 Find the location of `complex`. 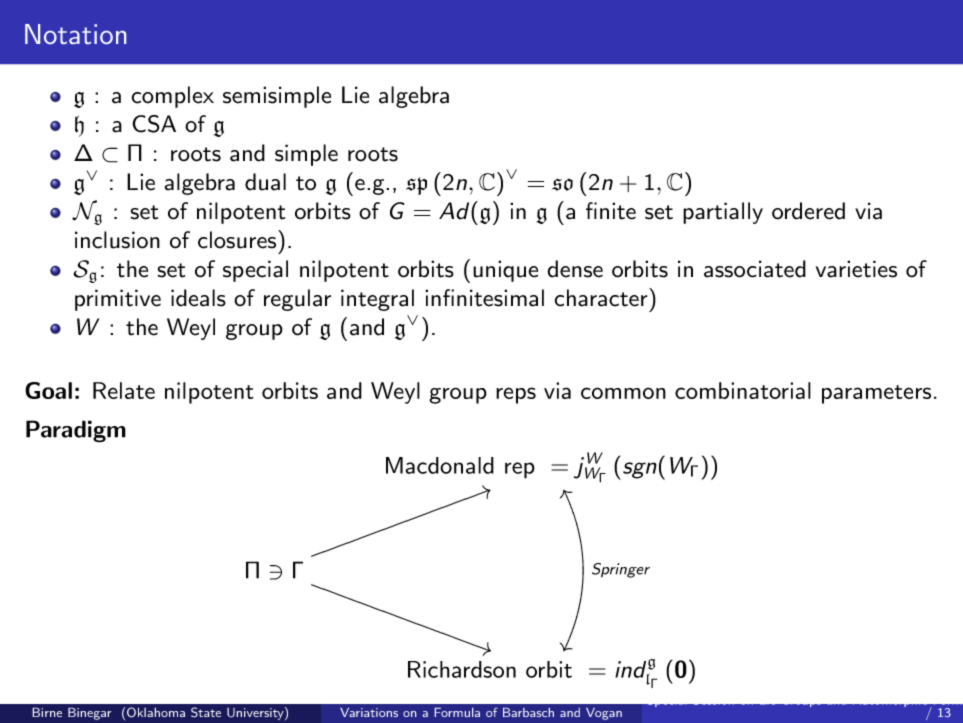

complex is located at coordinates (172, 97).
